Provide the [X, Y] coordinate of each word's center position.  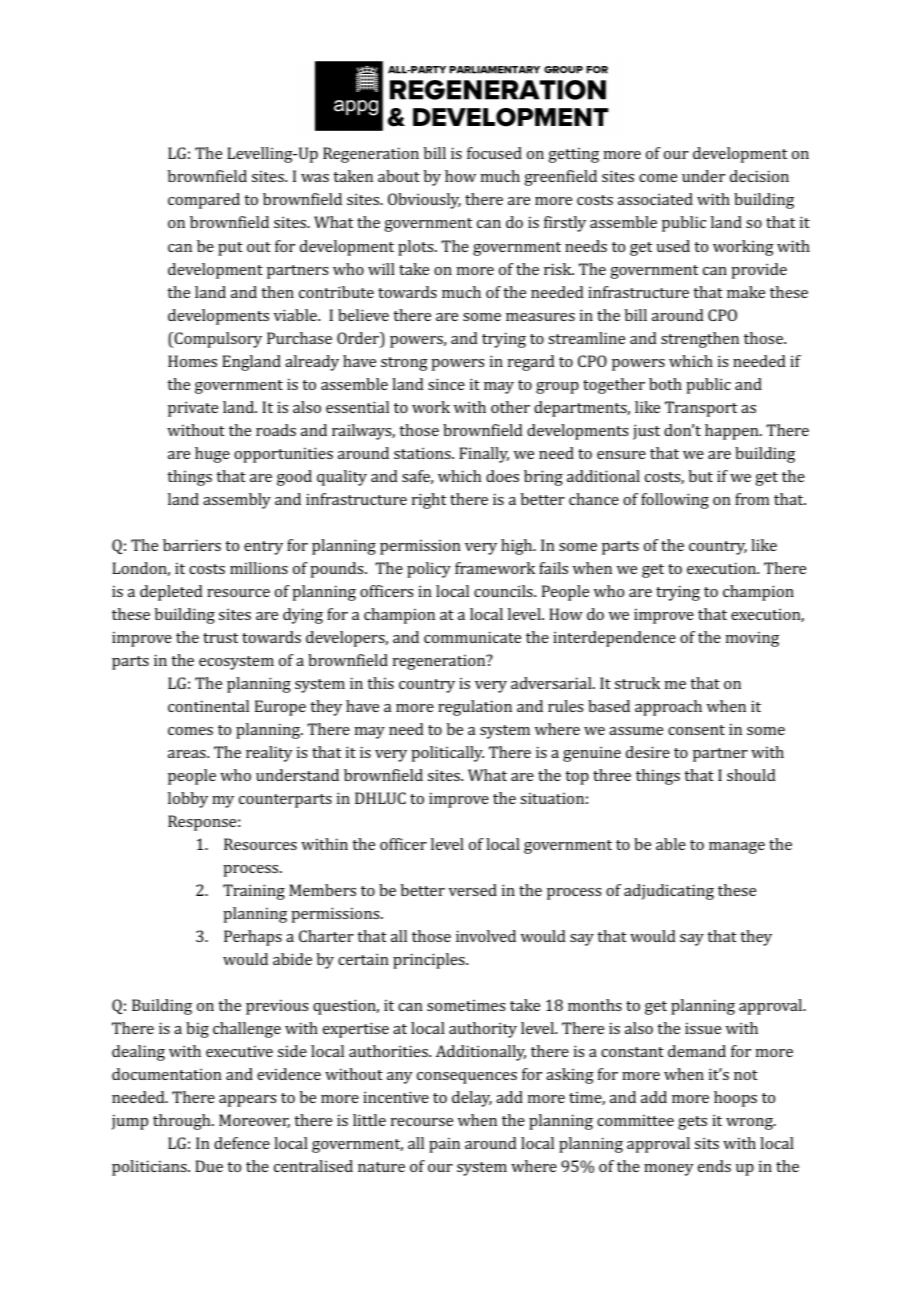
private [193, 409]
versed [473, 890]
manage [737, 848]
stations [423, 453]
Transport [701, 409]
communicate [472, 637]
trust [220, 638]
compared [204, 201]
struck [637, 683]
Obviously [424, 201]
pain [444, 1145]
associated [655, 199]
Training [254, 892]
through [183, 1122]
